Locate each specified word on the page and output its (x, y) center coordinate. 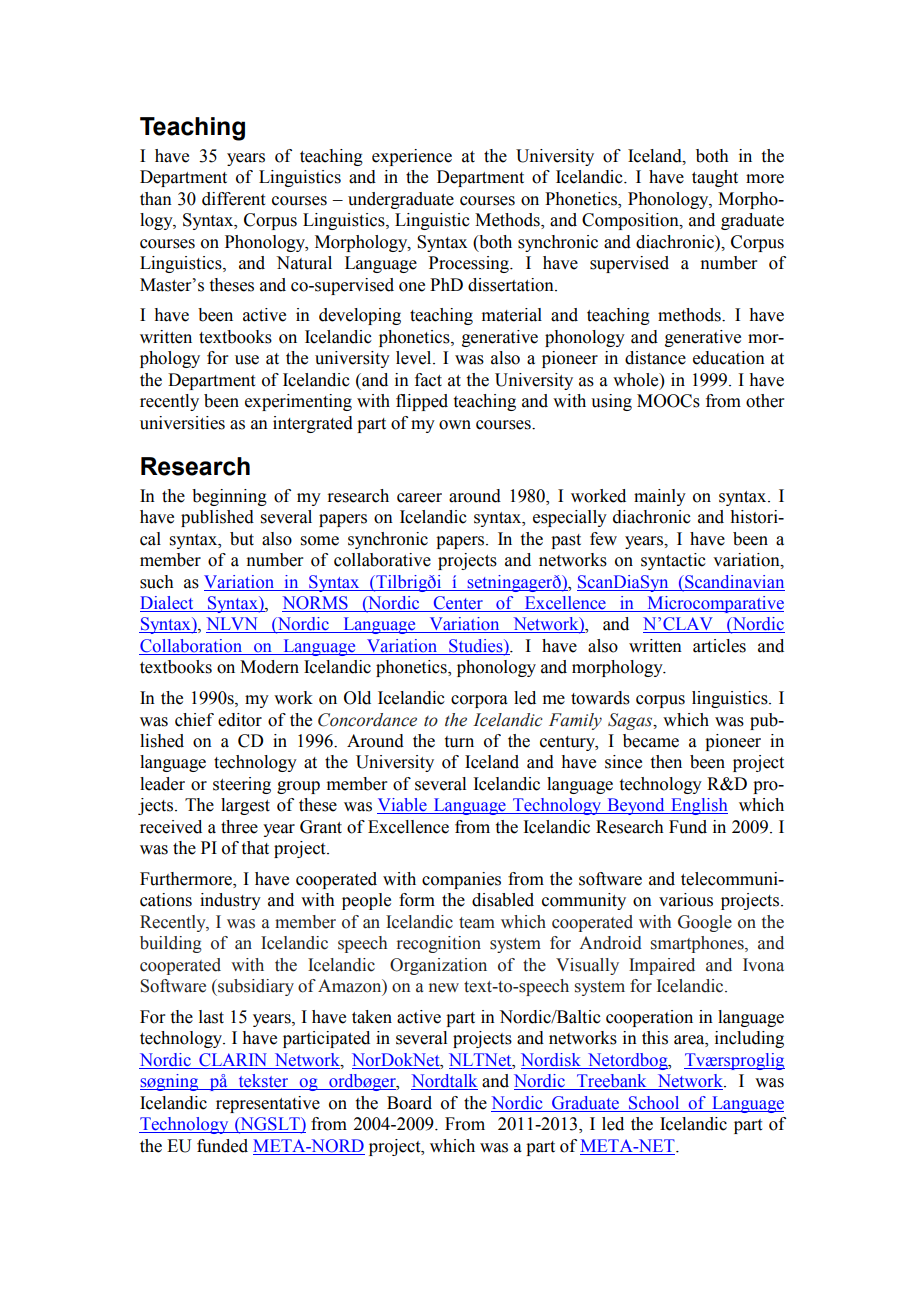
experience (412, 157)
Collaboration (192, 647)
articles (719, 646)
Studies (476, 647)
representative (268, 1104)
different (233, 199)
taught (715, 178)
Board (409, 1103)
